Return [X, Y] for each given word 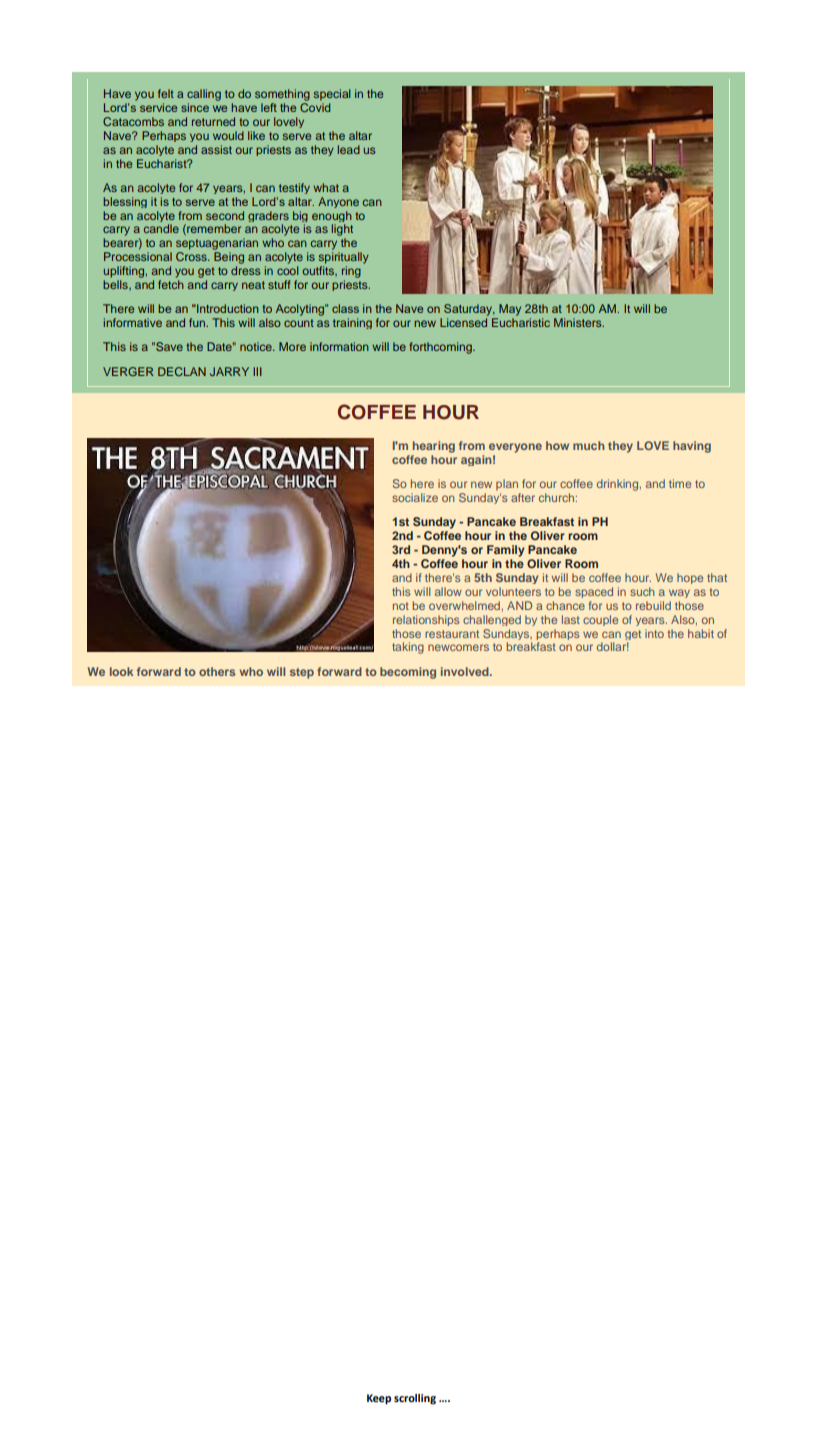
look [121, 671]
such [642, 591]
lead [349, 149]
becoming [408, 673]
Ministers [579, 322]
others [217, 671]
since [195, 107]
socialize [415, 497]
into [654, 633]
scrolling [415, 1399]
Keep [379, 1399]
